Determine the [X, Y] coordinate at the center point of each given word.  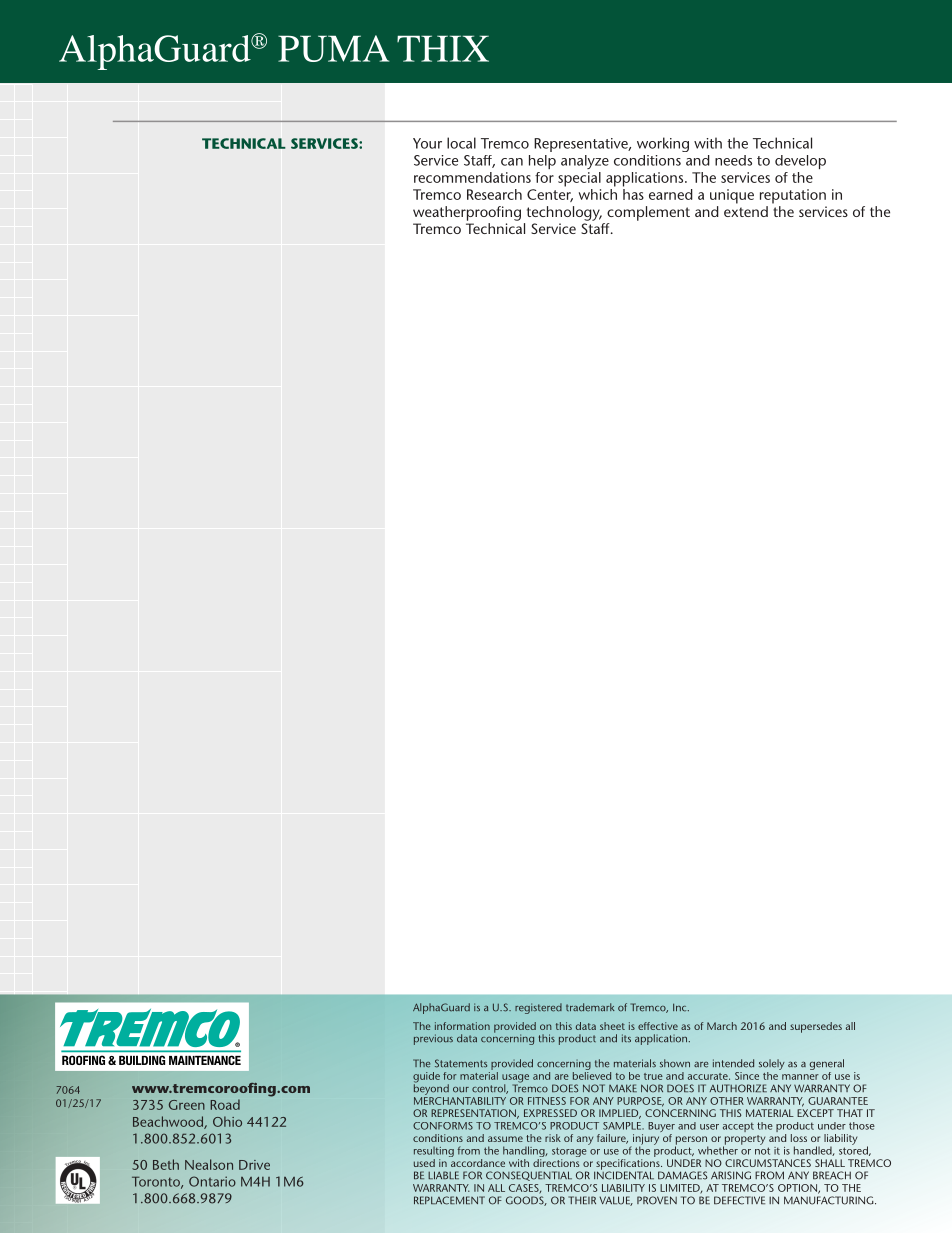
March [722, 1026]
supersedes [816, 1027]
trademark [590, 1007]
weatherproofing [467, 213]
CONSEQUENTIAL [529, 1176]
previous [433, 1039]
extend [746, 211]
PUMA [333, 48]
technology [564, 213]
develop [800, 162]
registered [538, 1008]
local [461, 143]
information [462, 1026]
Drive [254, 1165]
